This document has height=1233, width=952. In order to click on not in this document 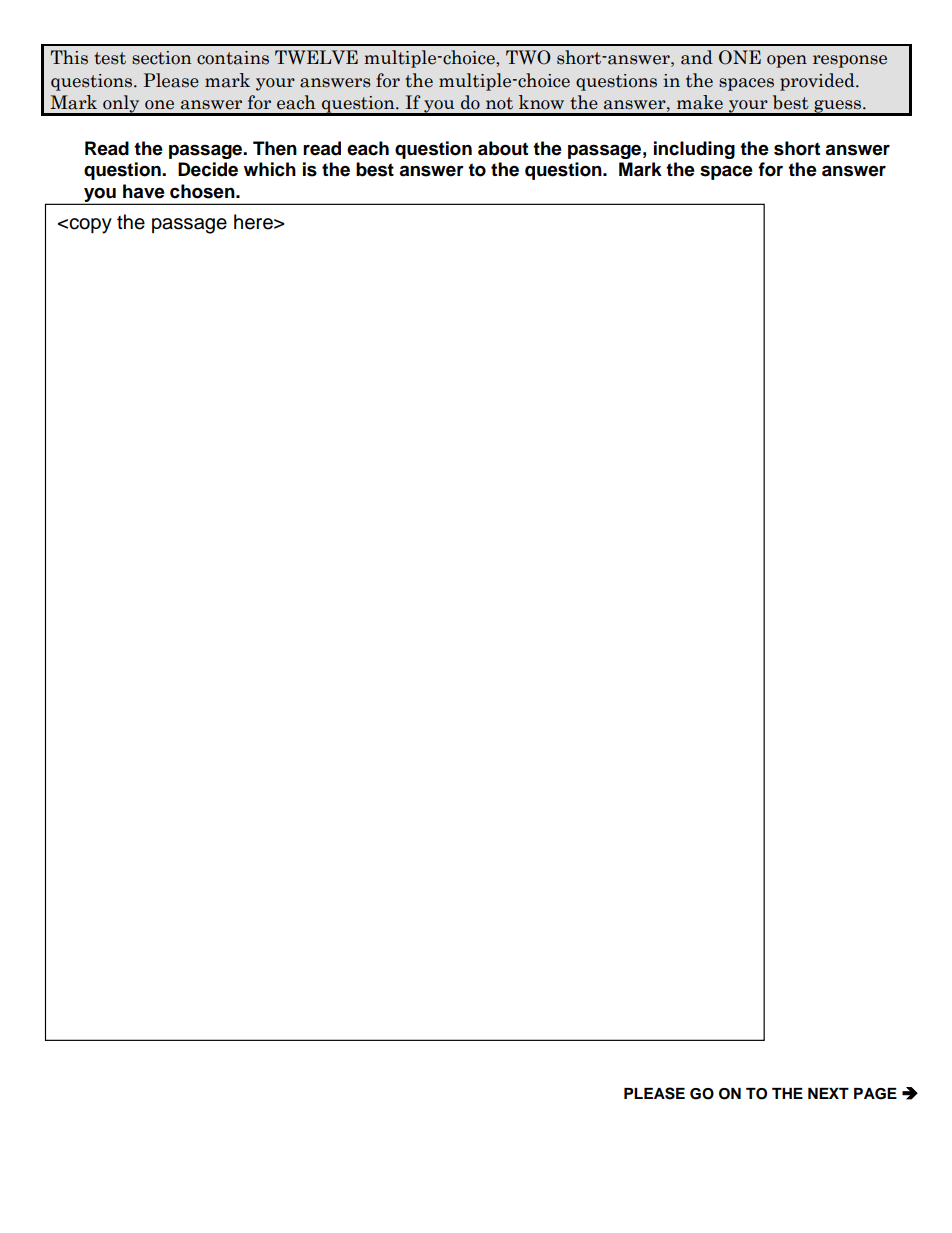, I will do `click(499, 103)`.
